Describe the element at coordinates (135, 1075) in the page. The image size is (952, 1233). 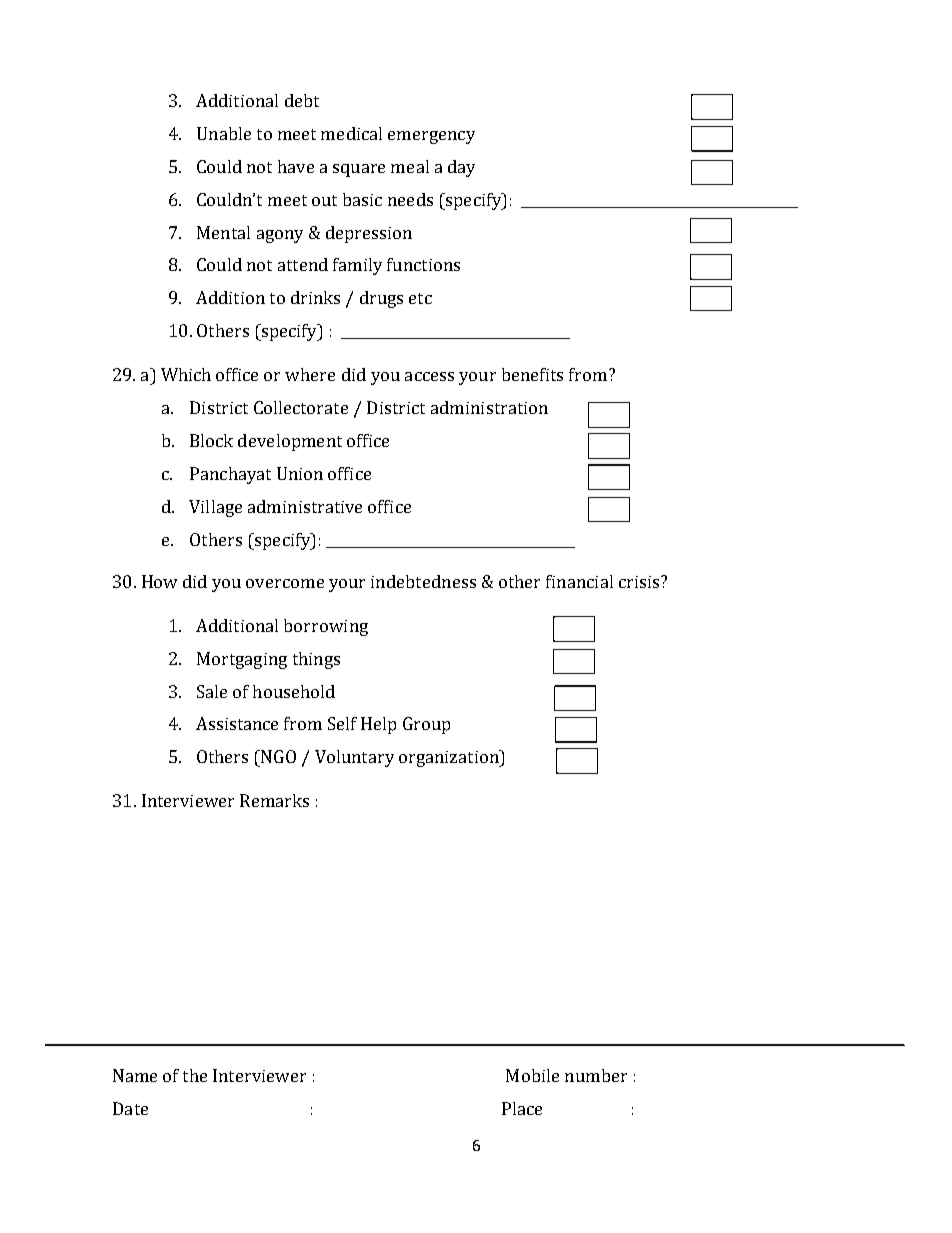
I see `Name` at that location.
